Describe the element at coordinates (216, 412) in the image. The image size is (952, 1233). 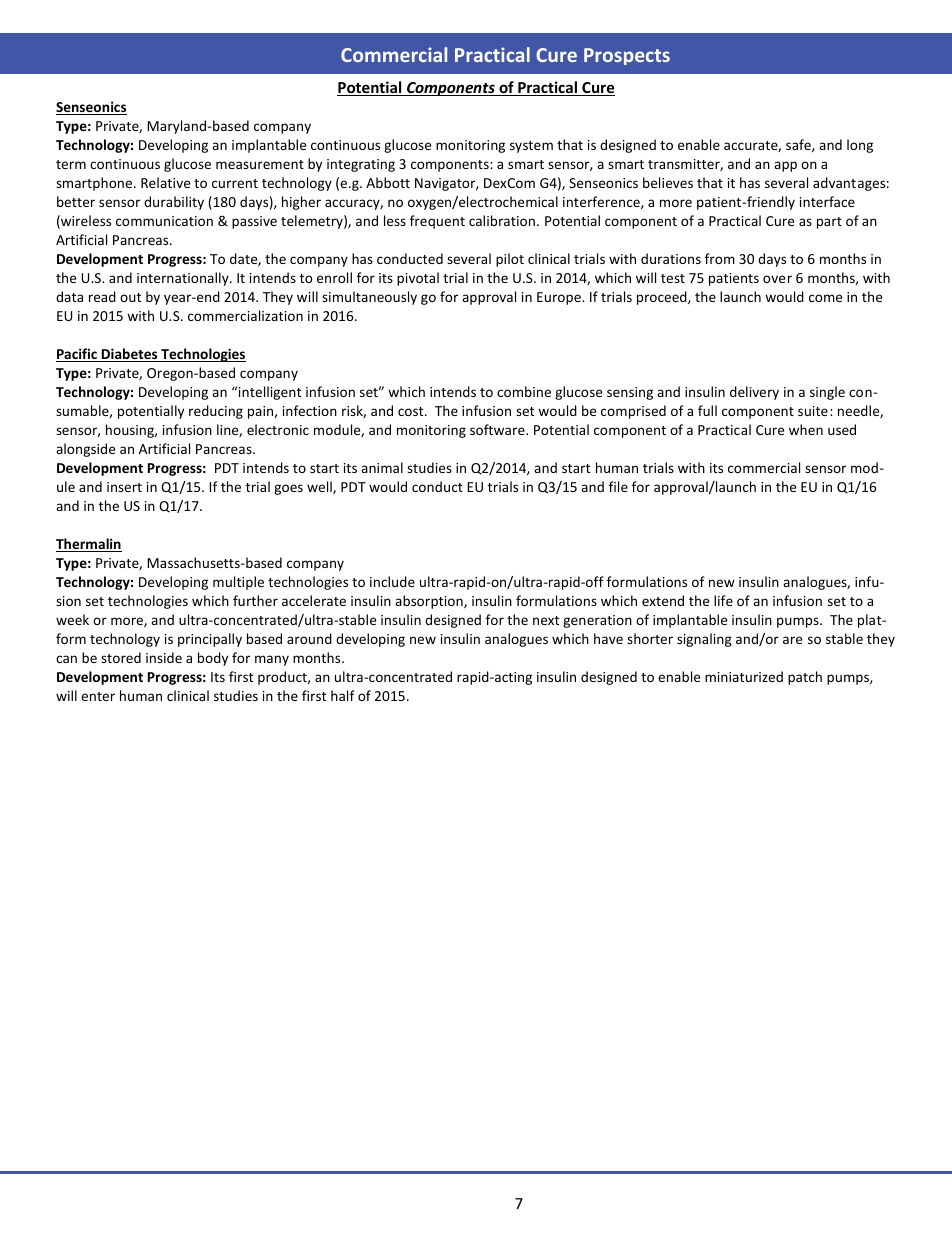
I see `reducing` at that location.
